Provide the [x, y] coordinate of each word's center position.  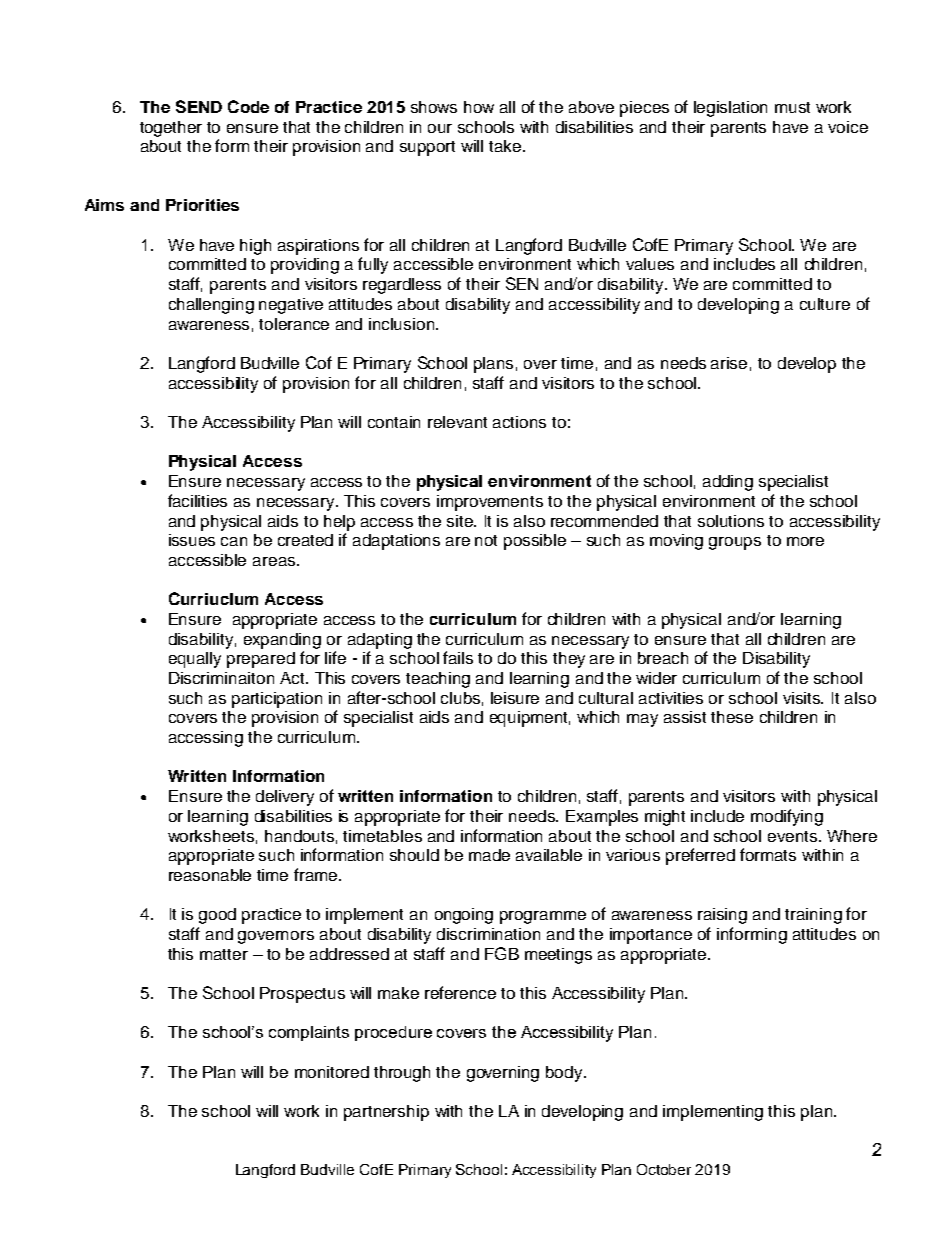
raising [722, 916]
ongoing [464, 916]
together [171, 129]
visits [803, 698]
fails [458, 657]
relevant [457, 422]
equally [195, 660]
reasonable [210, 875]
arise [729, 363]
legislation [730, 109]
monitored [332, 1072]
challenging [211, 306]
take [506, 146]
